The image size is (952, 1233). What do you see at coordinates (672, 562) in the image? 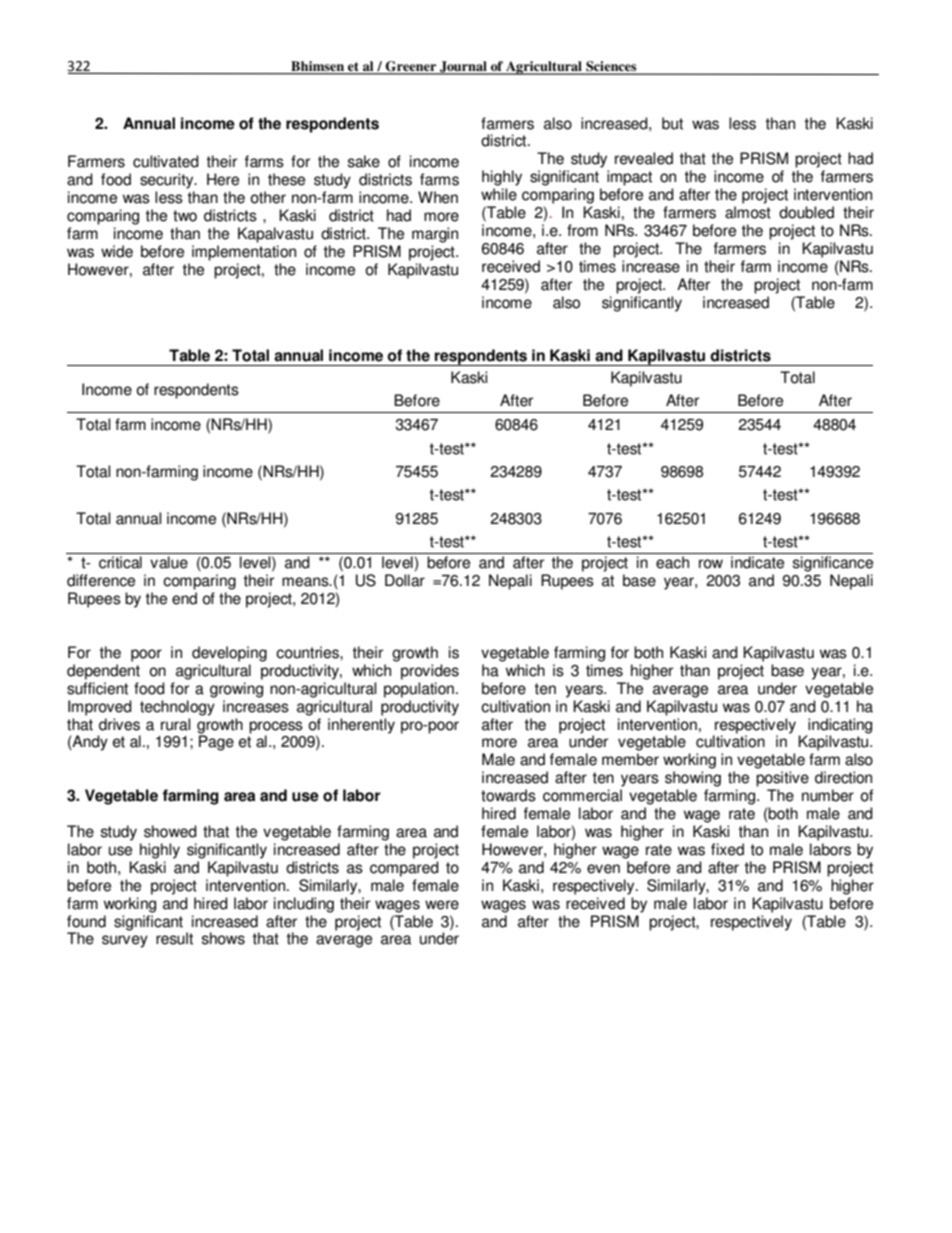
I see `each` at bounding box center [672, 562].
